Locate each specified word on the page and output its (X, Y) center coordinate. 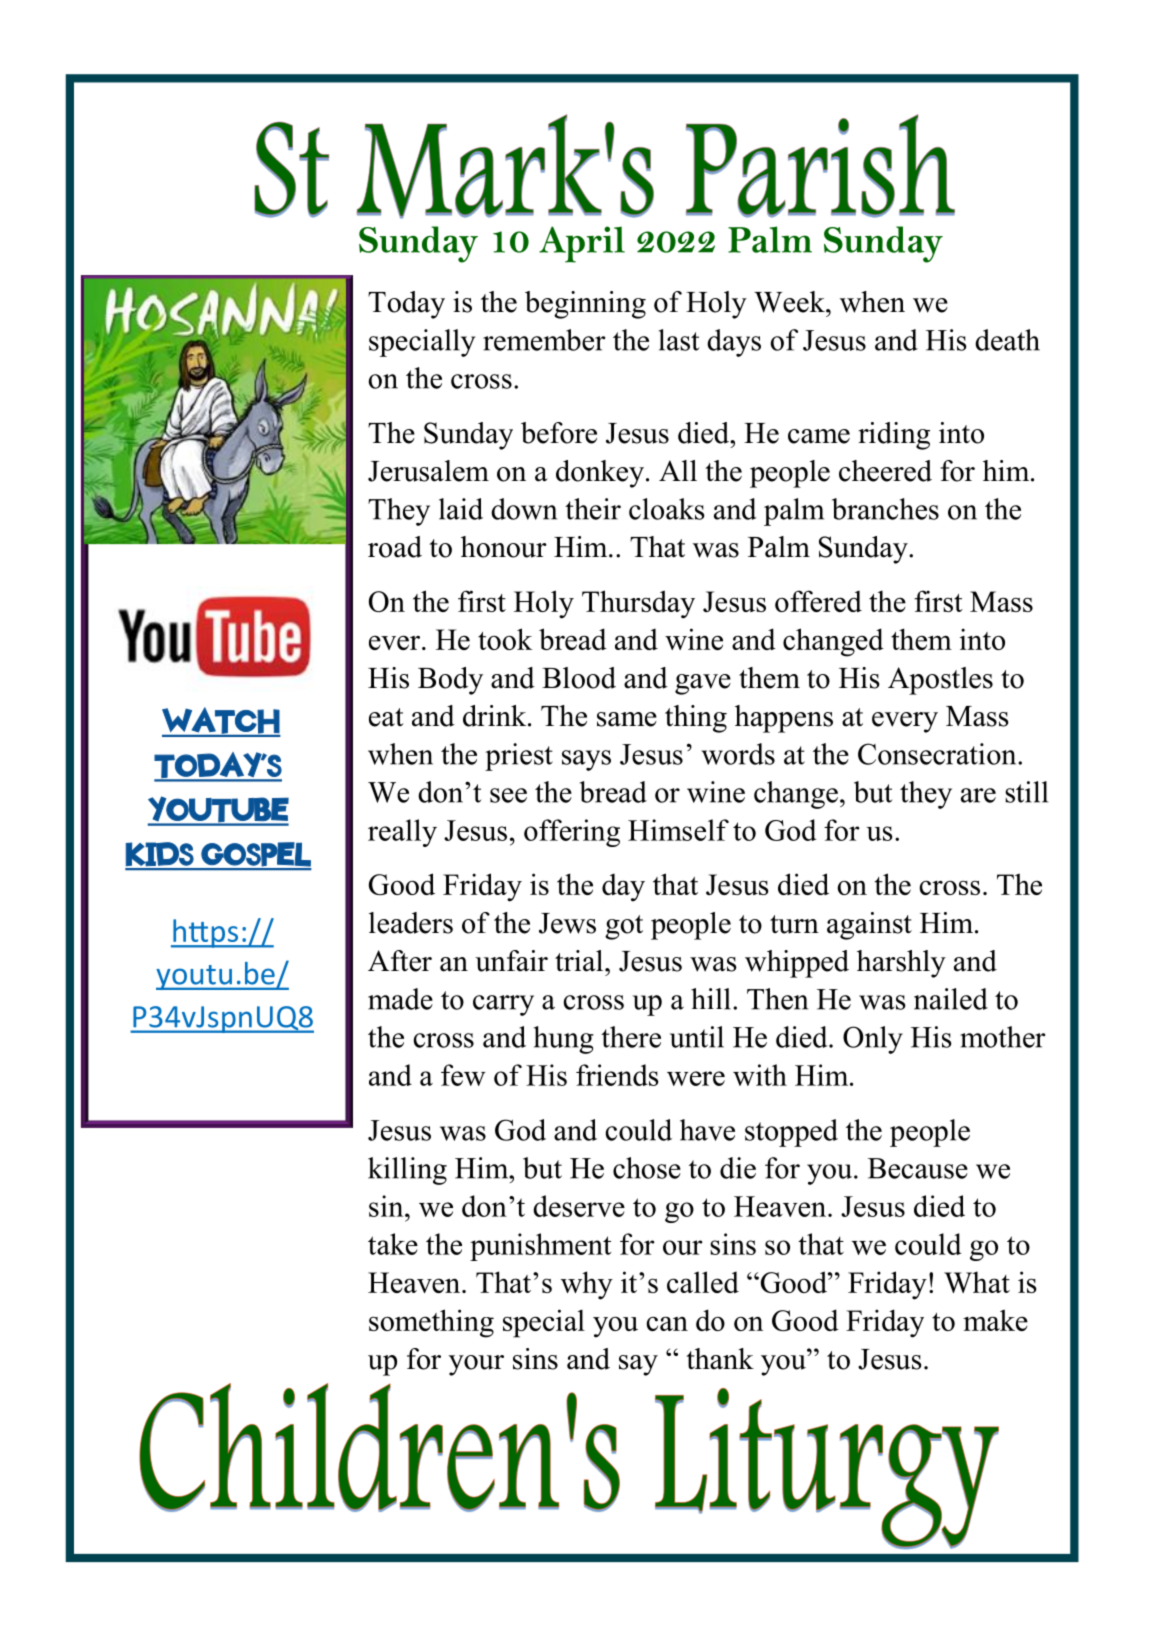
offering (572, 833)
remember (544, 340)
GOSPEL (255, 855)
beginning (585, 305)
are (978, 795)
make (995, 1320)
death (1007, 340)
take (393, 1244)
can (667, 1323)
